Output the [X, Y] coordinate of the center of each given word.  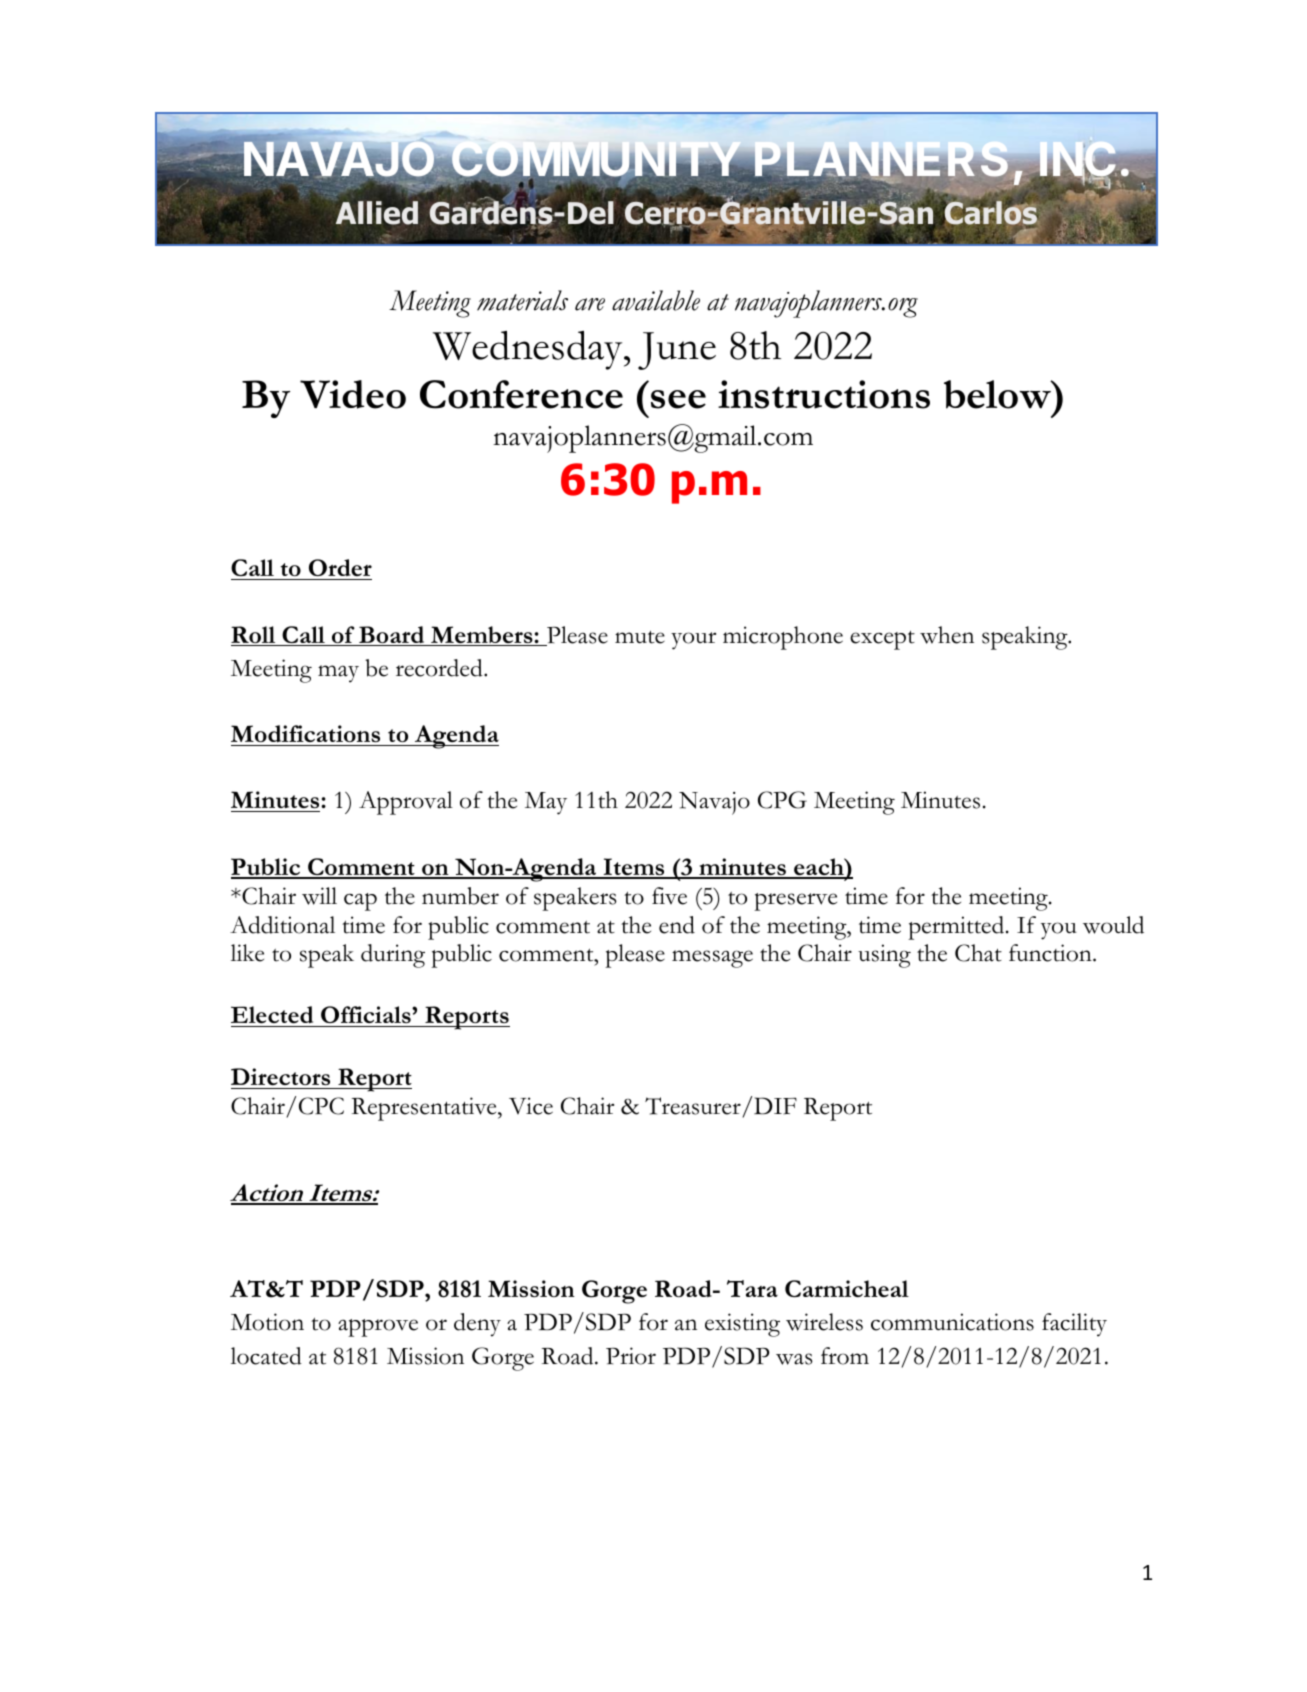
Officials [367, 1014]
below [998, 394]
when [947, 635]
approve [378, 1328]
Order [340, 568]
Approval [406, 803]
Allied [377, 213]
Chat [978, 953]
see [678, 399]
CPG [782, 800]
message [712, 959]
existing [742, 1325]
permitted [957, 928]
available [656, 300]
